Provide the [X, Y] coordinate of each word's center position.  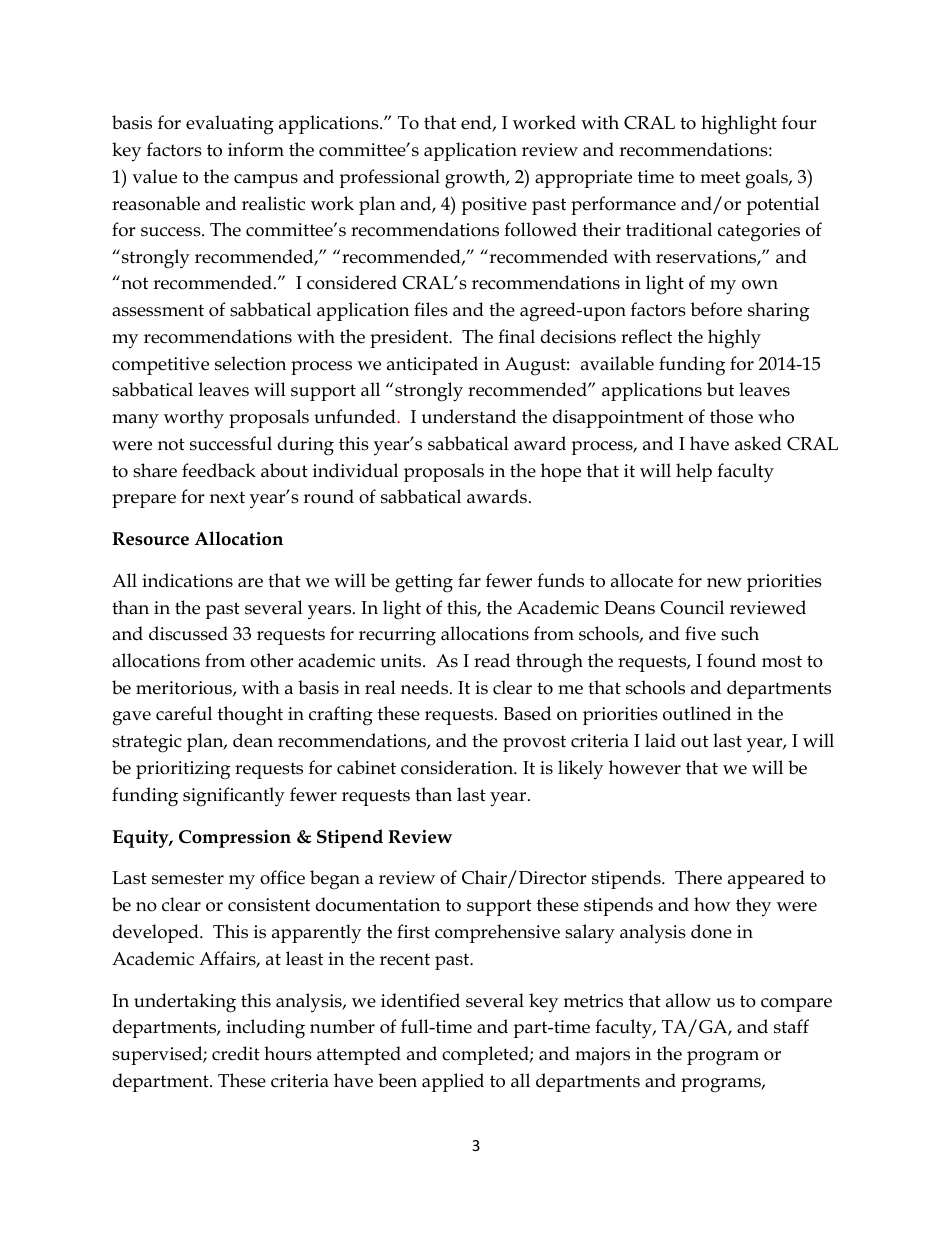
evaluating [230, 125]
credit [236, 1053]
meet [720, 177]
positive [494, 206]
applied [453, 1082]
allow [688, 1000]
